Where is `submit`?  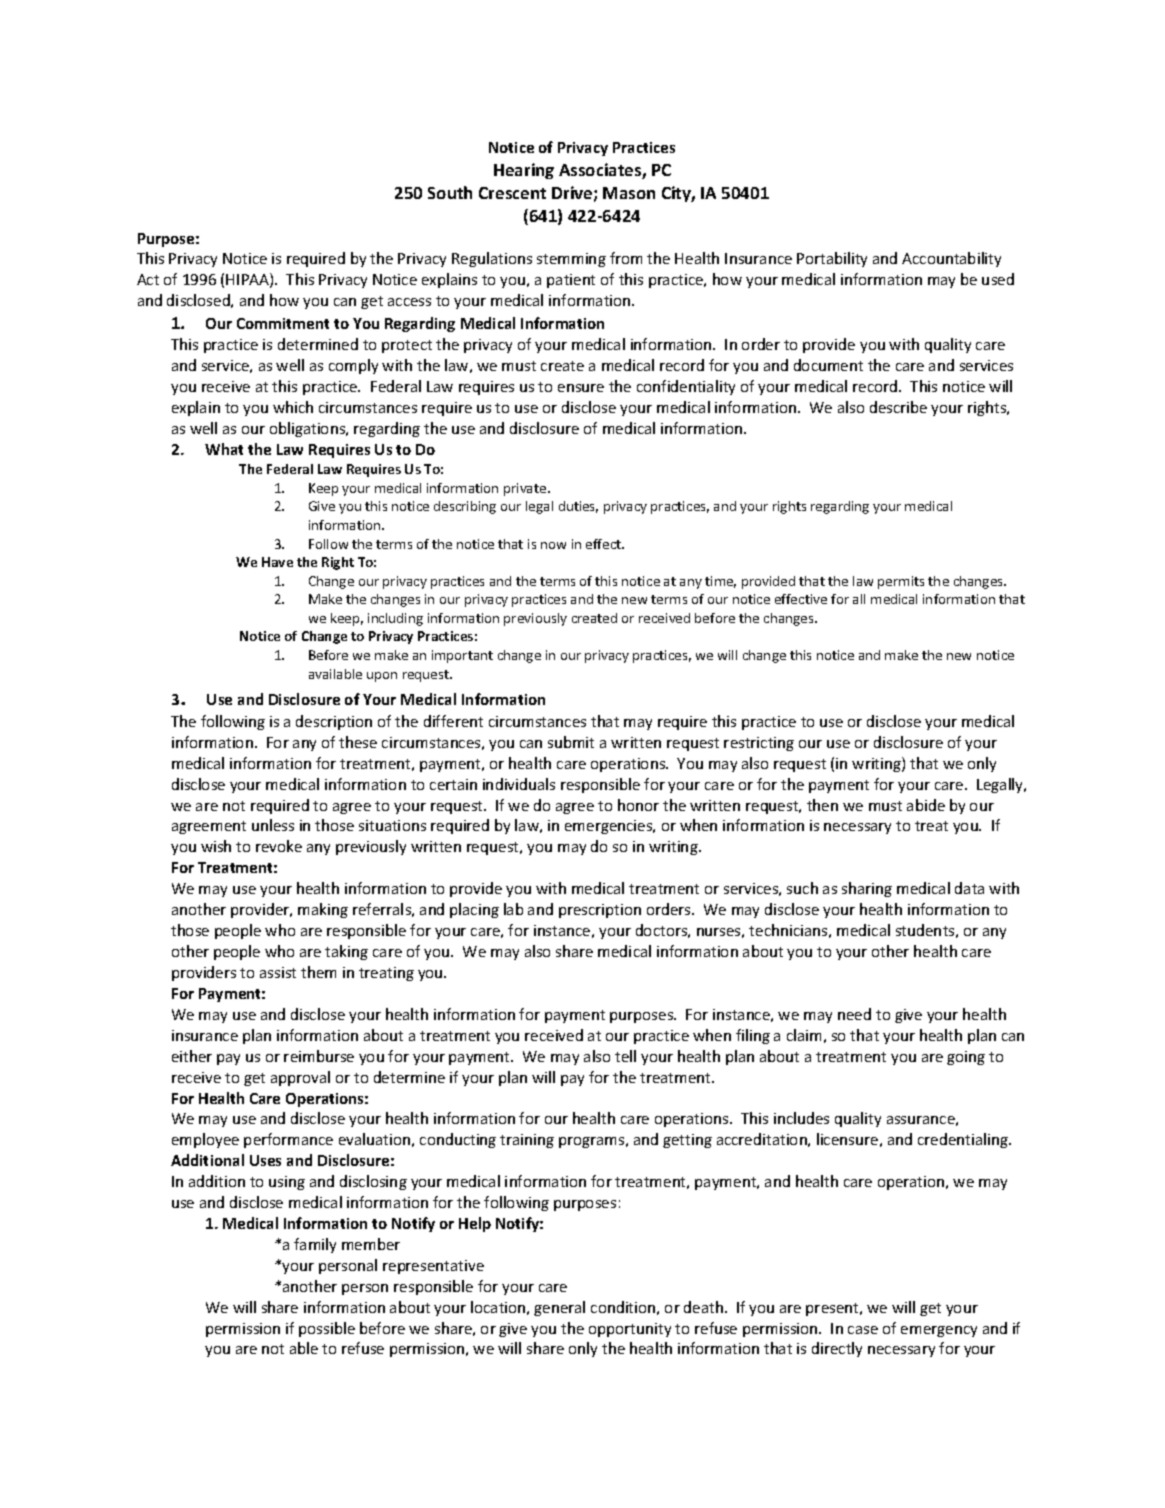
submit is located at coordinates (571, 742).
